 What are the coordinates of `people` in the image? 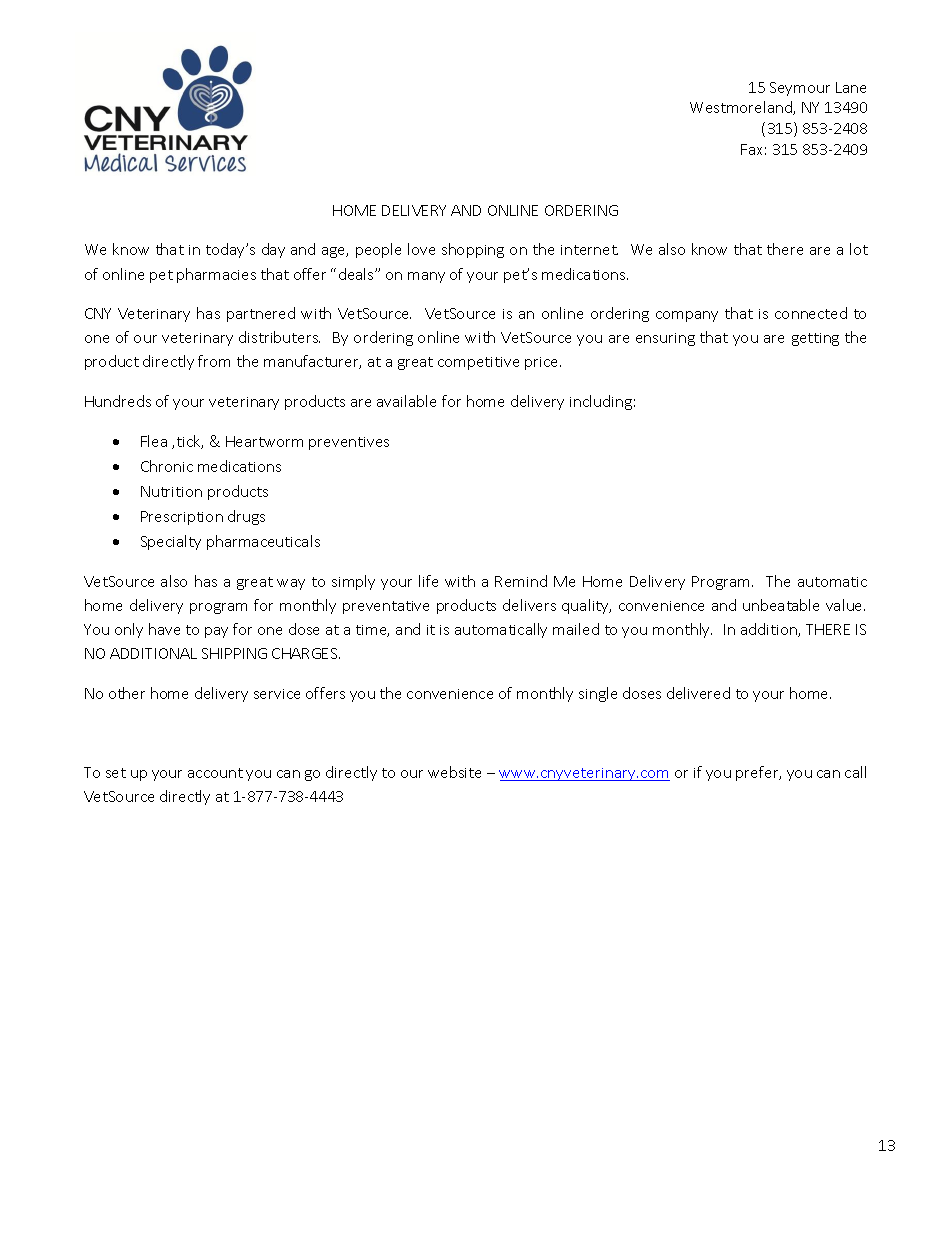 It's located at (378, 250).
